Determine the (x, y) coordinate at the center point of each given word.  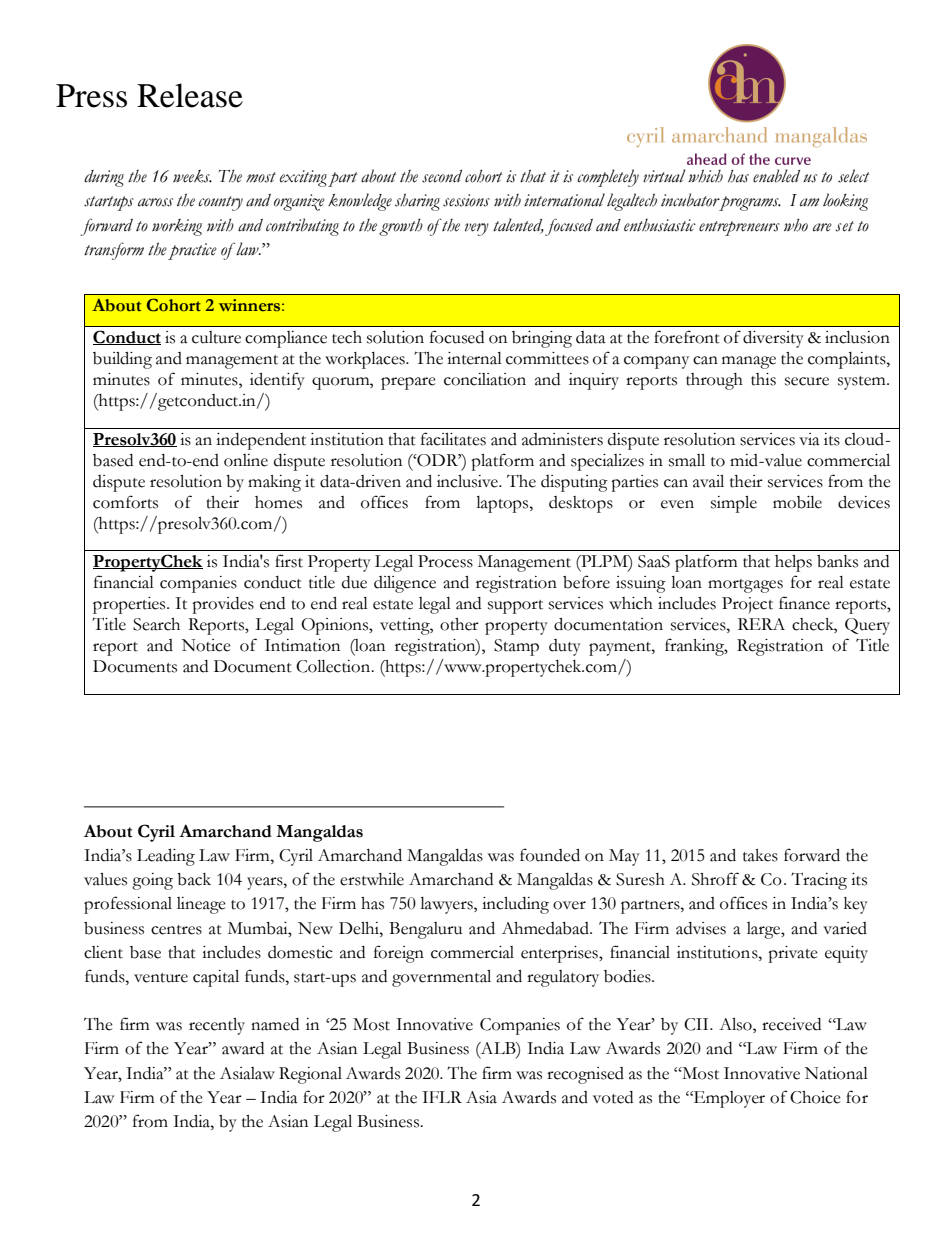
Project (747, 605)
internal (474, 358)
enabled (776, 176)
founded (550, 855)
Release (190, 95)
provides (223, 605)
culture (216, 337)
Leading (166, 857)
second (442, 176)
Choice (815, 1097)
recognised (585, 1075)
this (763, 379)
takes (760, 855)
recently (217, 1026)
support (515, 607)
